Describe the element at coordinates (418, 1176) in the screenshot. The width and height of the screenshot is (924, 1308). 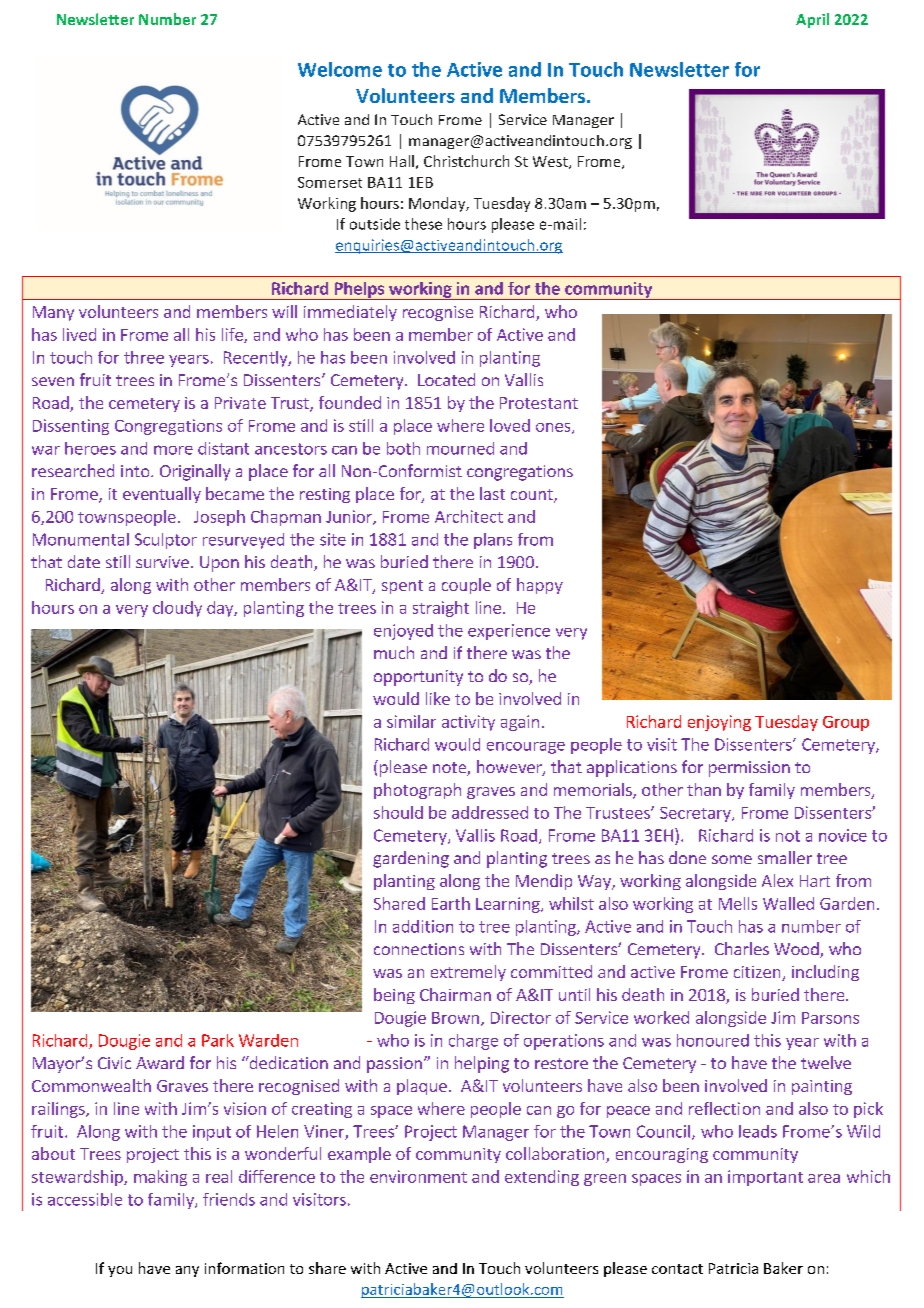
I see `environment` at that location.
